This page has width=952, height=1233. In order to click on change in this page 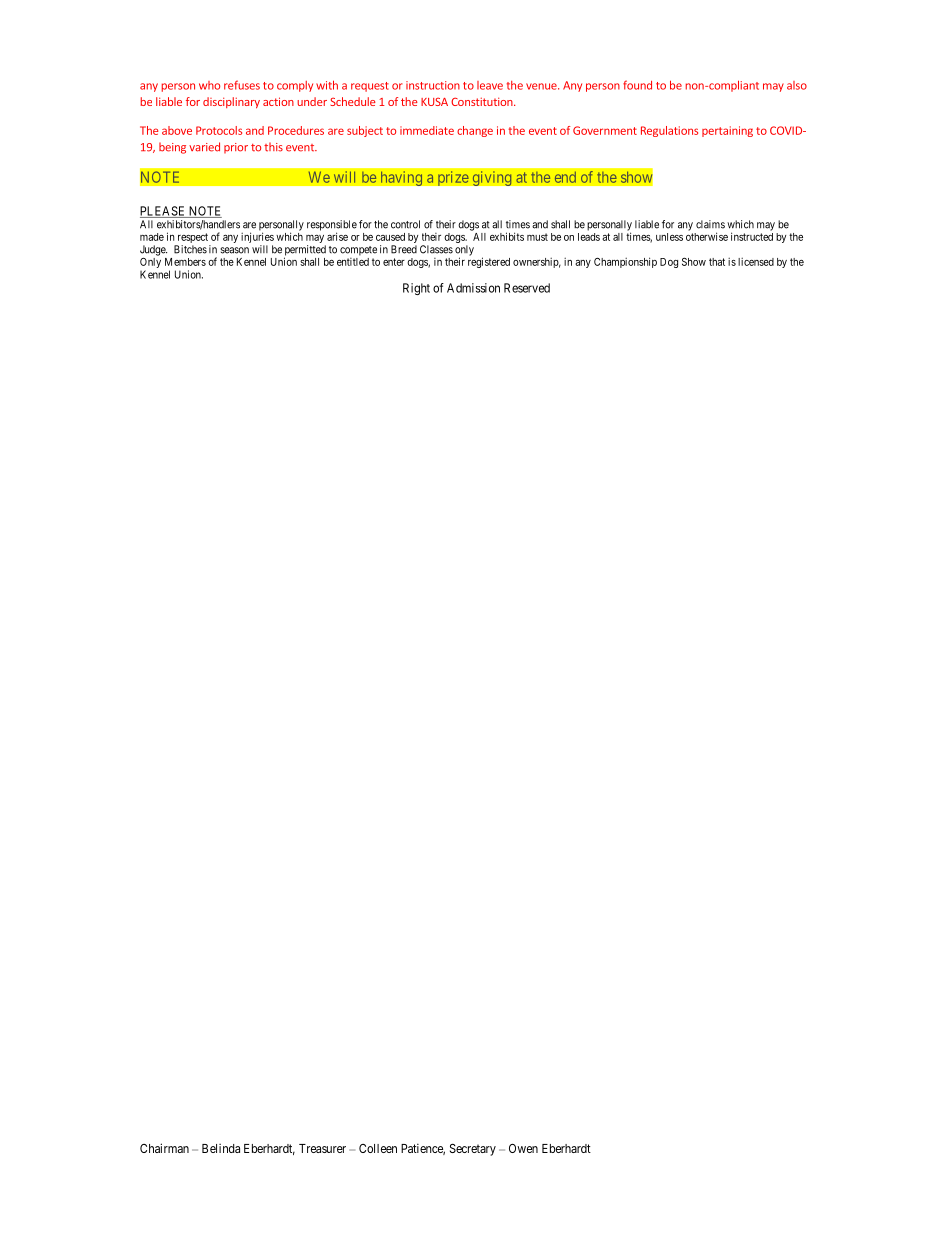, I will do `click(475, 131)`.
